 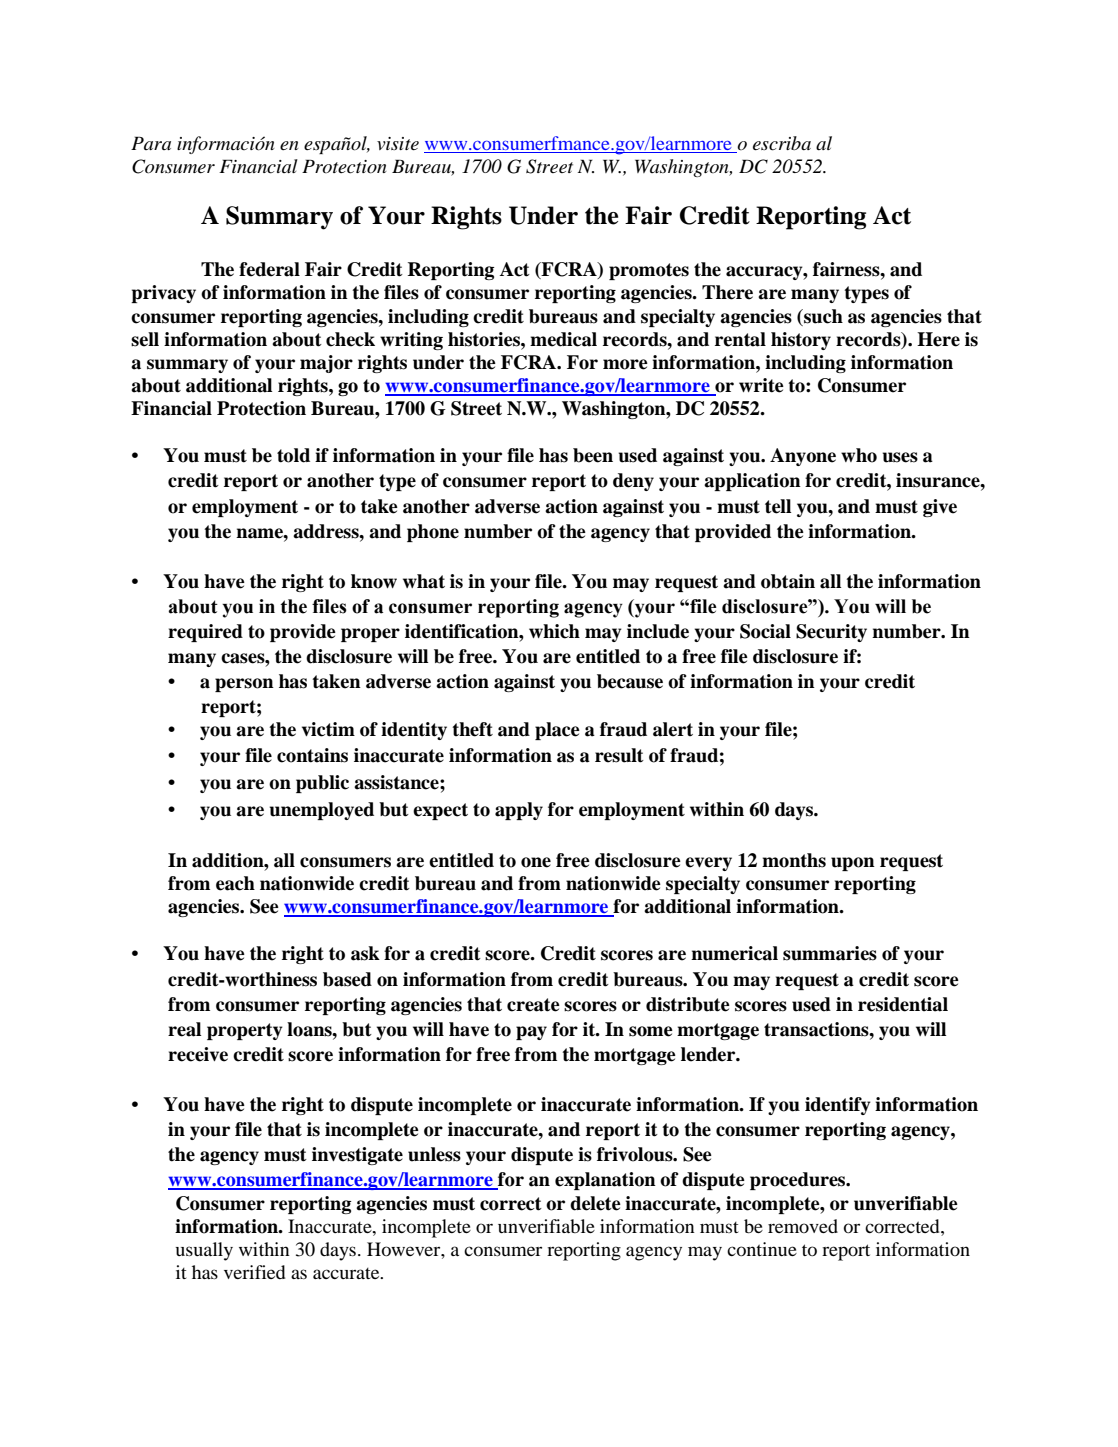 I want to click on place, so click(x=557, y=731).
